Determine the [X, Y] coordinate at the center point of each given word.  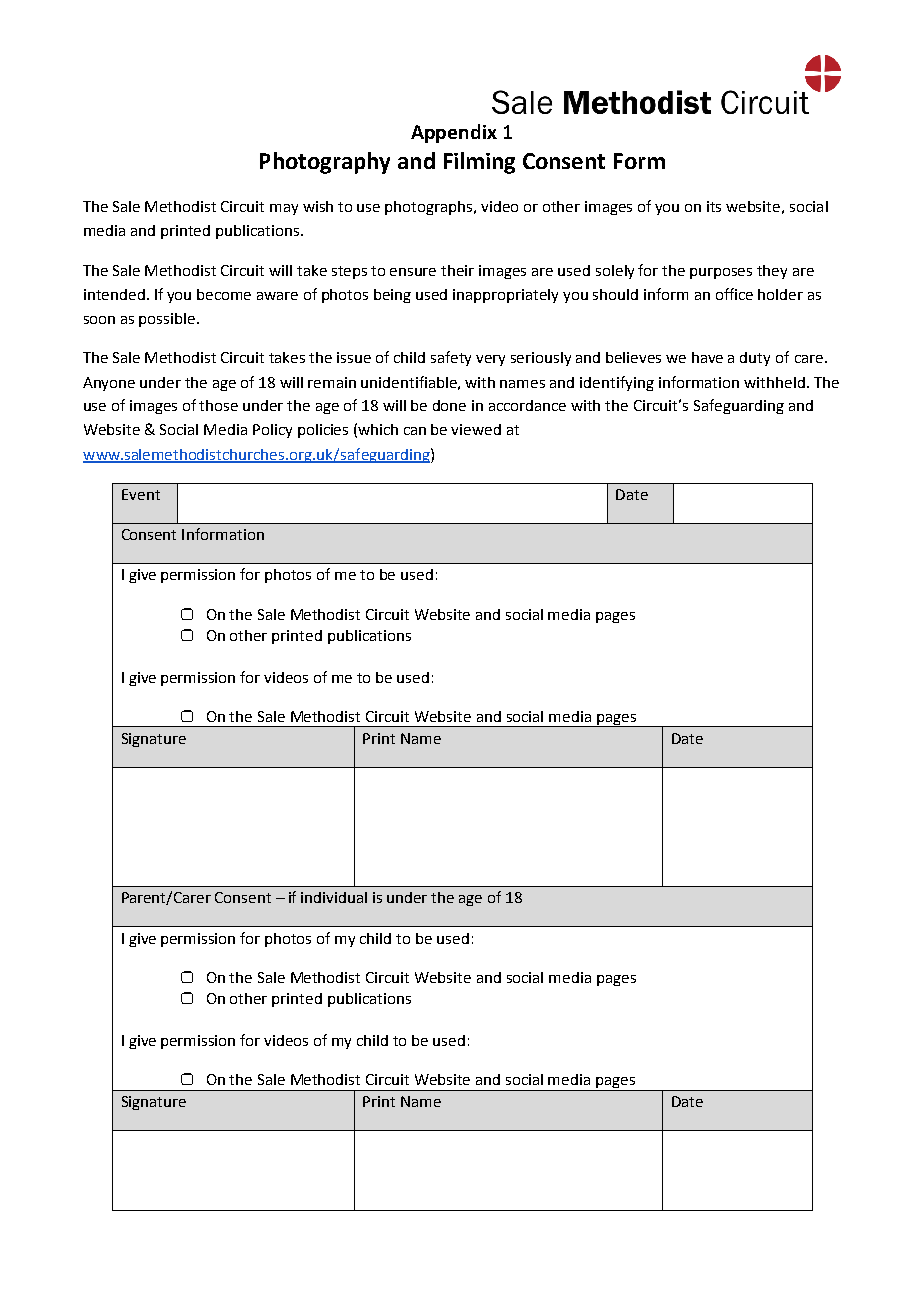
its [714, 206]
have [707, 357]
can [415, 431]
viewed [476, 429]
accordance [527, 405]
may [284, 209]
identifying [617, 383]
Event [141, 494]
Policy [272, 431]
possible [168, 320]
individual [334, 897]
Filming [479, 163]
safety [451, 358]
